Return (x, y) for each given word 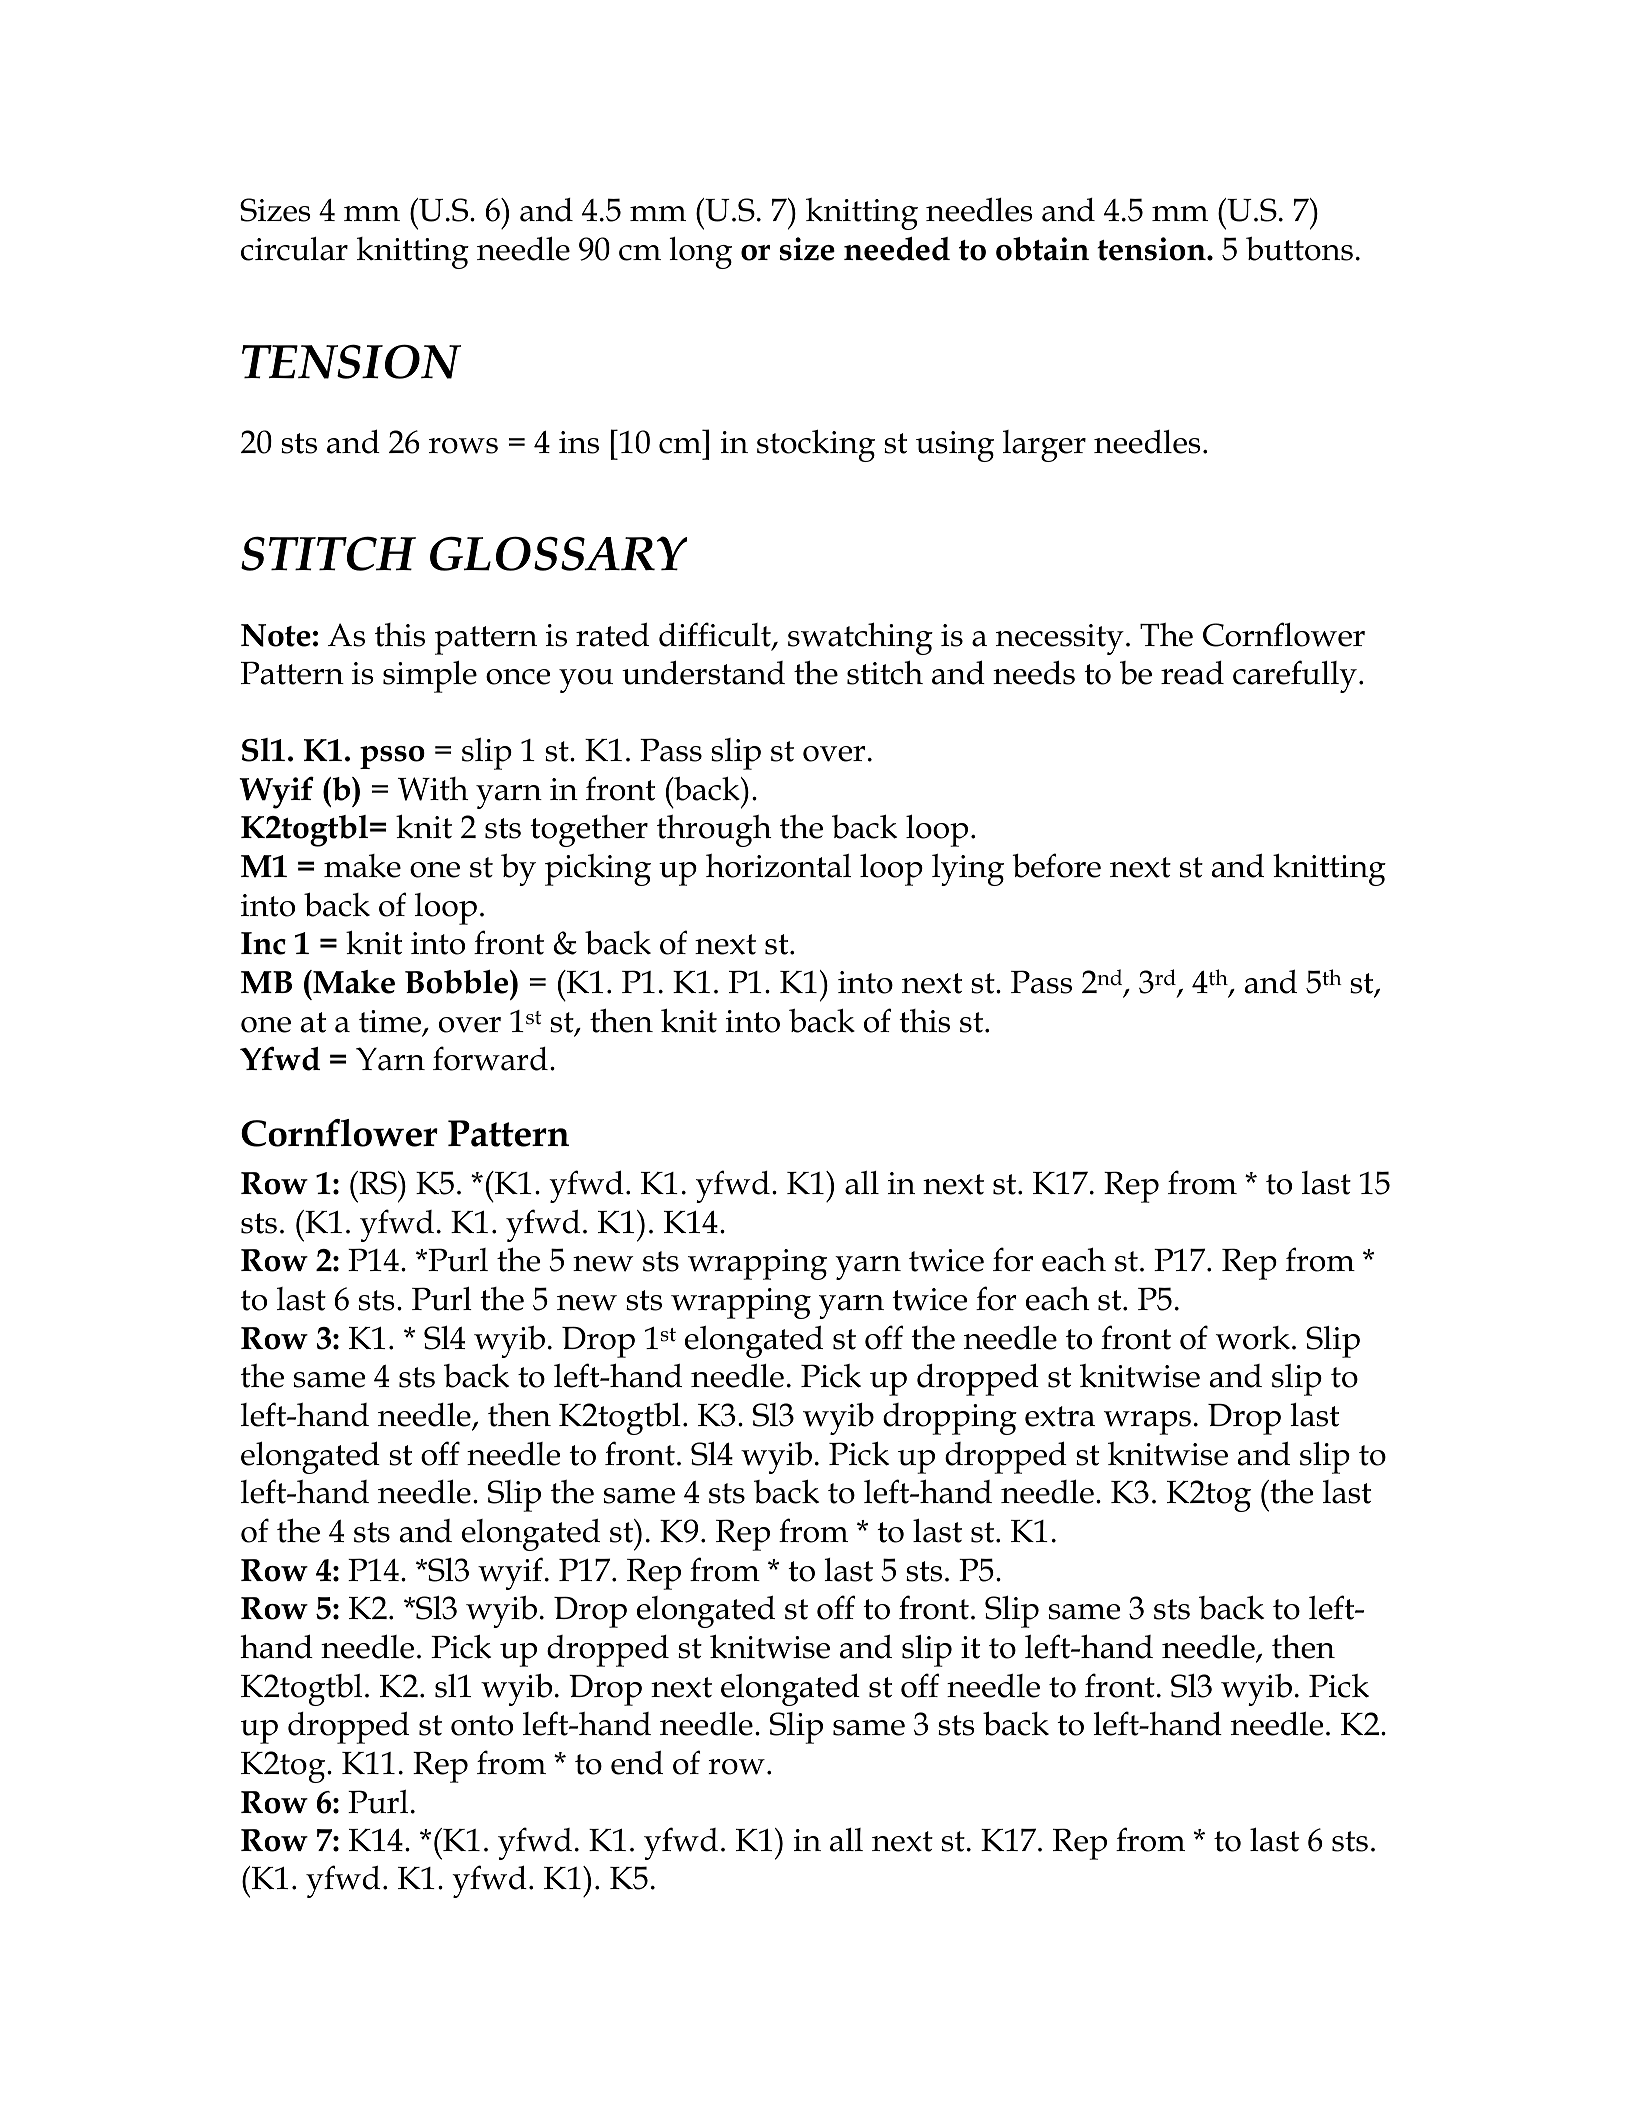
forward (490, 1058)
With (433, 789)
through (714, 831)
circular (294, 249)
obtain (1042, 249)
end (637, 1763)
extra (1060, 1416)
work (1253, 1338)
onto (482, 1725)
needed (897, 249)
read (1192, 673)
